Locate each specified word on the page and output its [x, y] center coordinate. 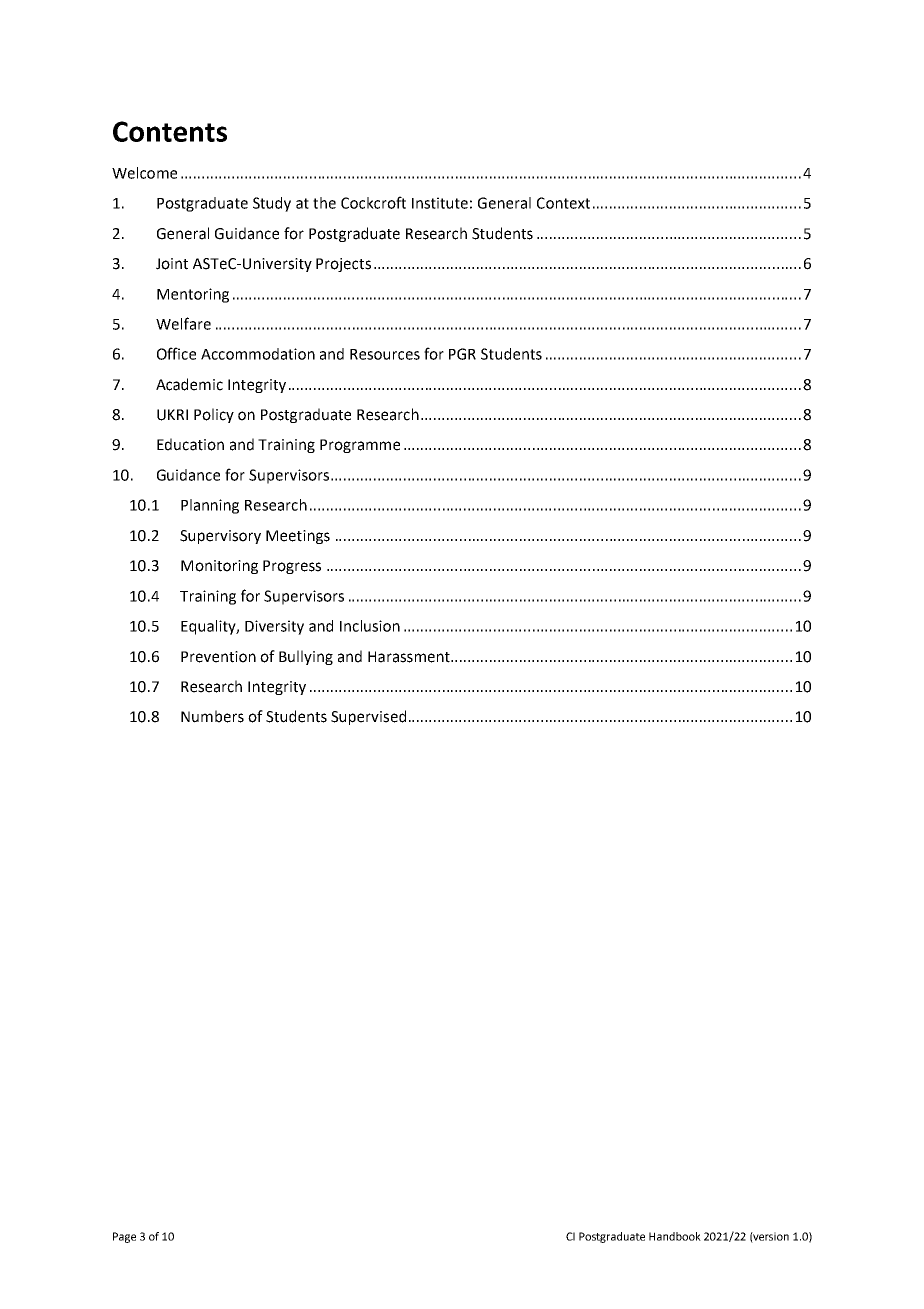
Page [124, 1237]
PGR [462, 354]
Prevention [218, 657]
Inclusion [370, 626]
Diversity [274, 627]
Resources [385, 354]
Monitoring [219, 567]
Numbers [212, 716]
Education [190, 444]
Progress [292, 567]
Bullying [306, 657]
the [324, 203]
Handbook [675, 1236]
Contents [170, 131]
